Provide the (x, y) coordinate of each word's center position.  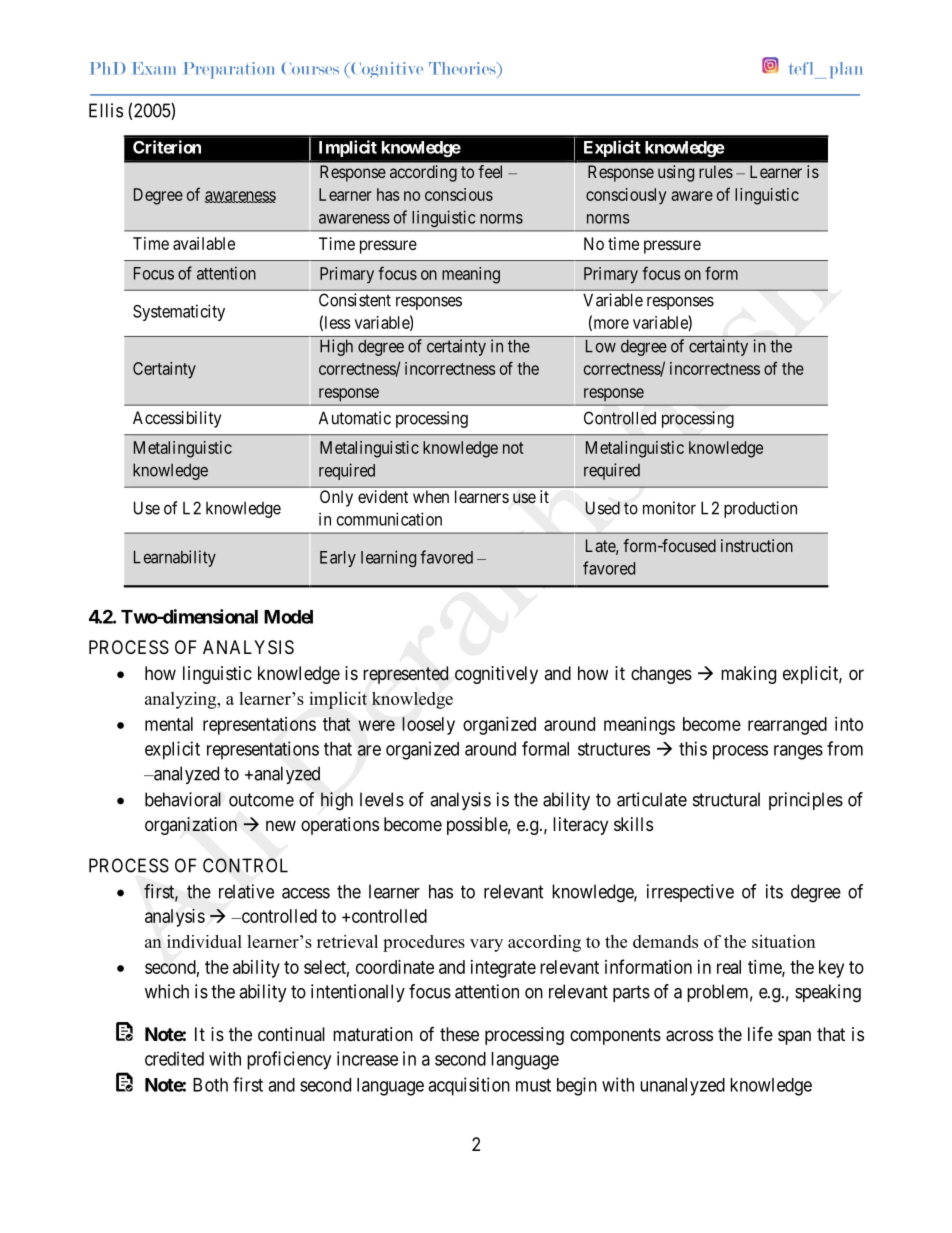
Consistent (355, 300)
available (204, 243)
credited (174, 1058)
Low (601, 346)
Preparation (229, 70)
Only (336, 498)
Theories (463, 68)
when (431, 496)
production (760, 509)
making (748, 675)
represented (405, 675)
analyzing (182, 700)
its (774, 891)
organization (191, 826)
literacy (580, 826)
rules (716, 171)
